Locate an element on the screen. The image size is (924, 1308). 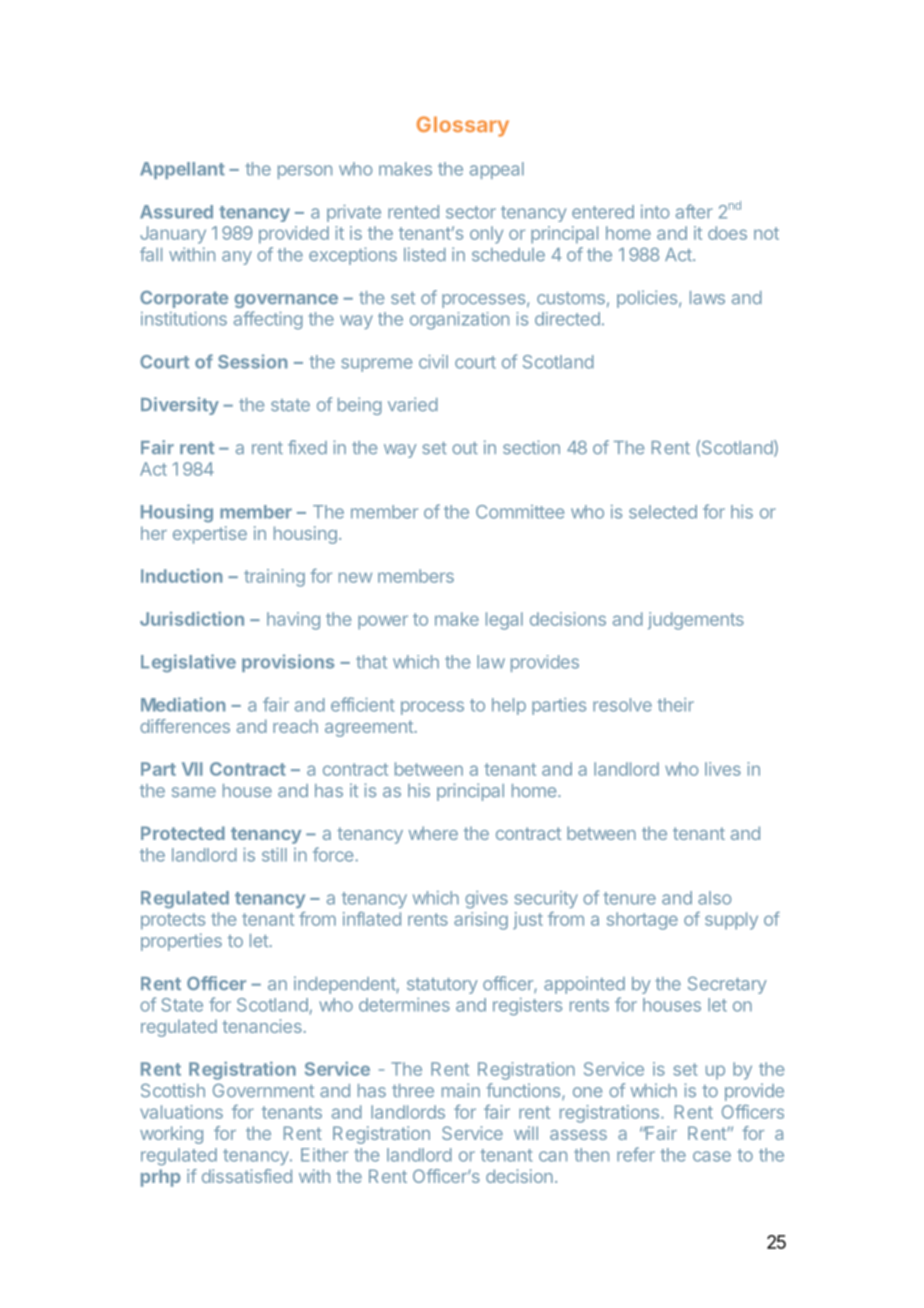
after is located at coordinates (694, 211).
